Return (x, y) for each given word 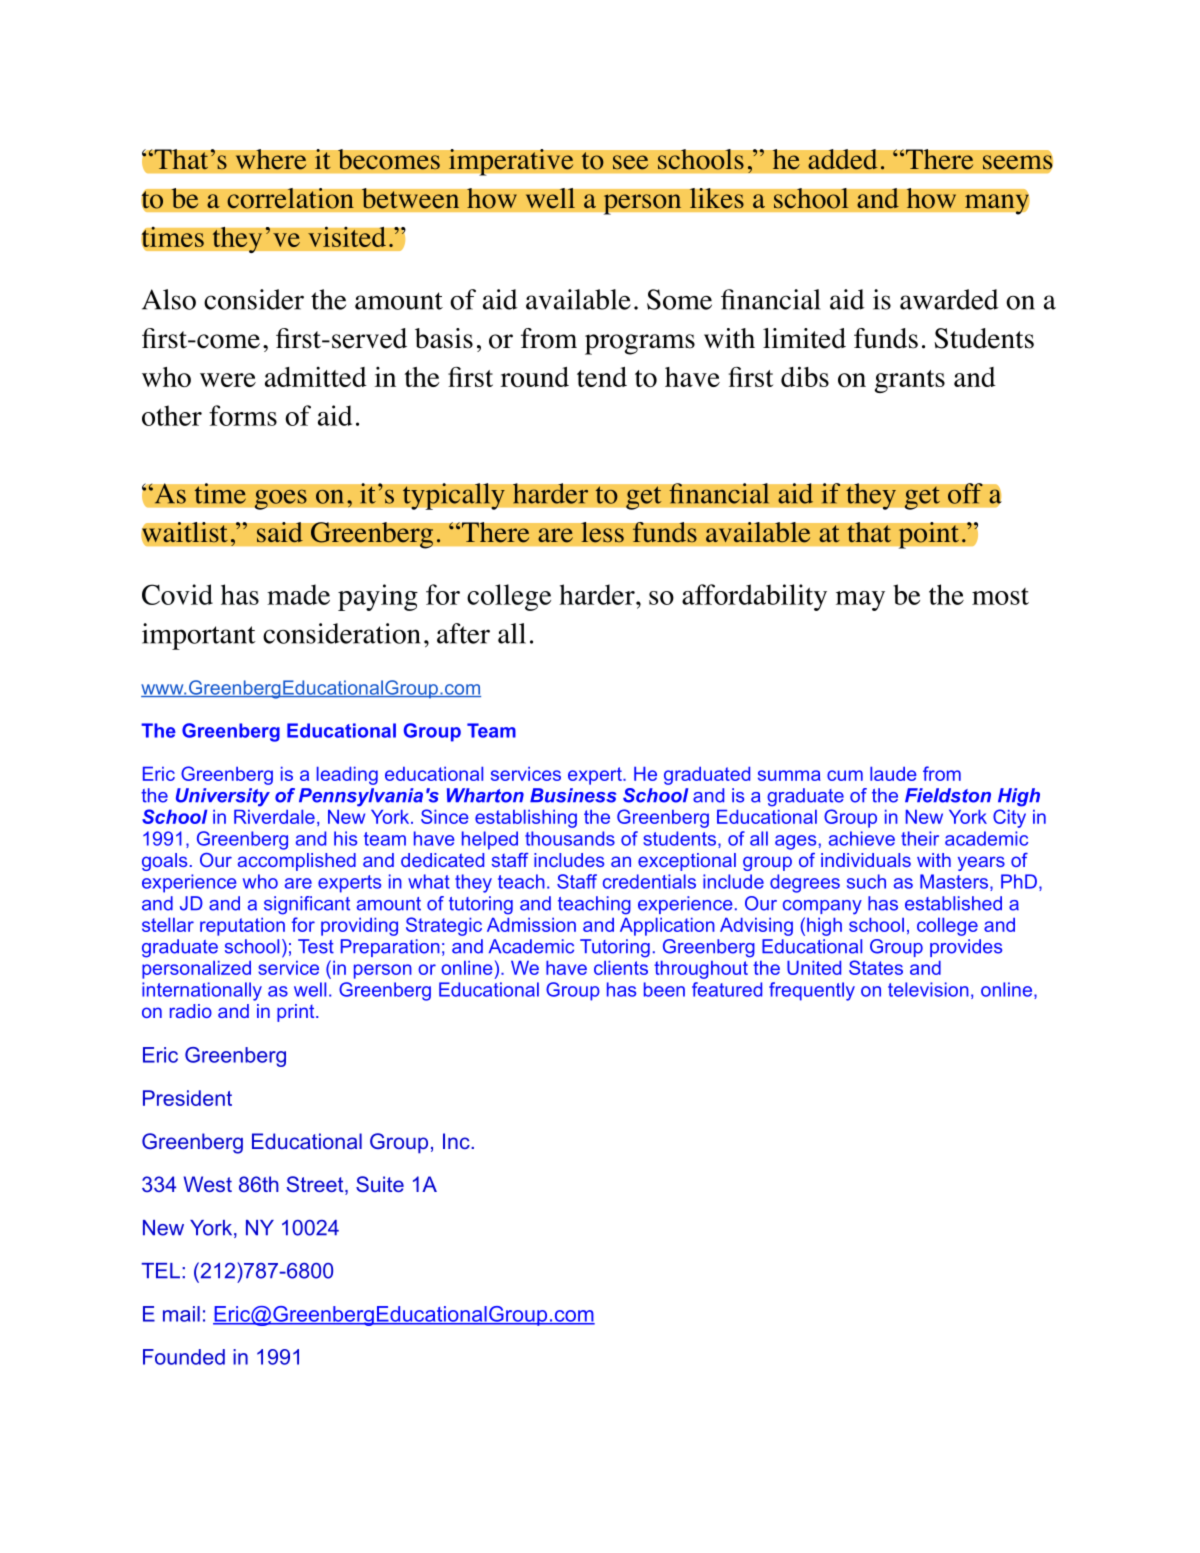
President (187, 1098)
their (920, 838)
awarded (949, 299)
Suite (380, 1184)
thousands (570, 838)
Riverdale (274, 817)
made (298, 594)
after (463, 633)
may (860, 601)
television (928, 989)
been (664, 989)
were (228, 380)
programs (640, 344)
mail (181, 1314)
